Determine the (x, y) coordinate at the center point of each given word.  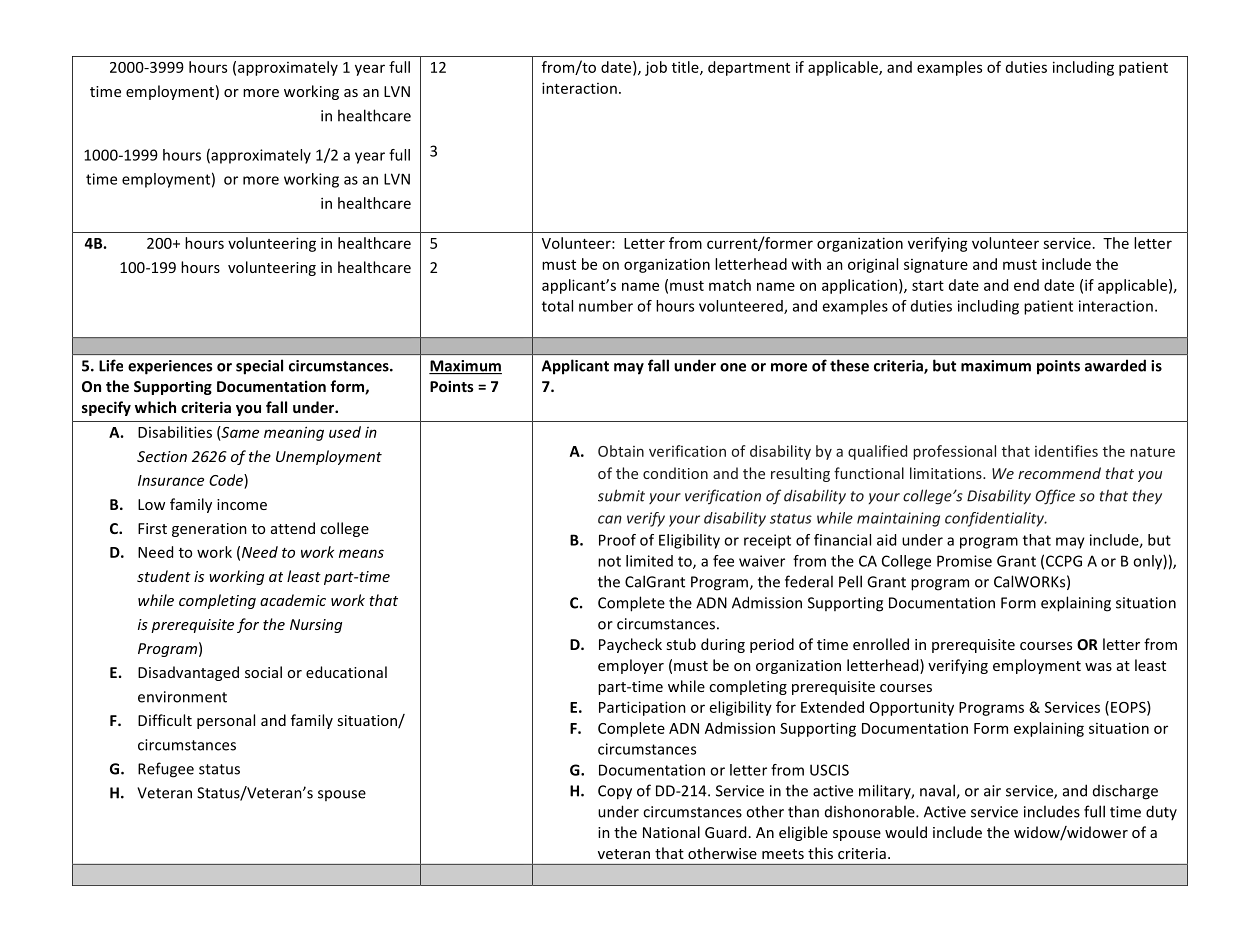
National (671, 832)
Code (227, 480)
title (686, 68)
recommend (1059, 473)
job (656, 68)
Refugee (166, 770)
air (992, 791)
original (873, 265)
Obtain (621, 451)
